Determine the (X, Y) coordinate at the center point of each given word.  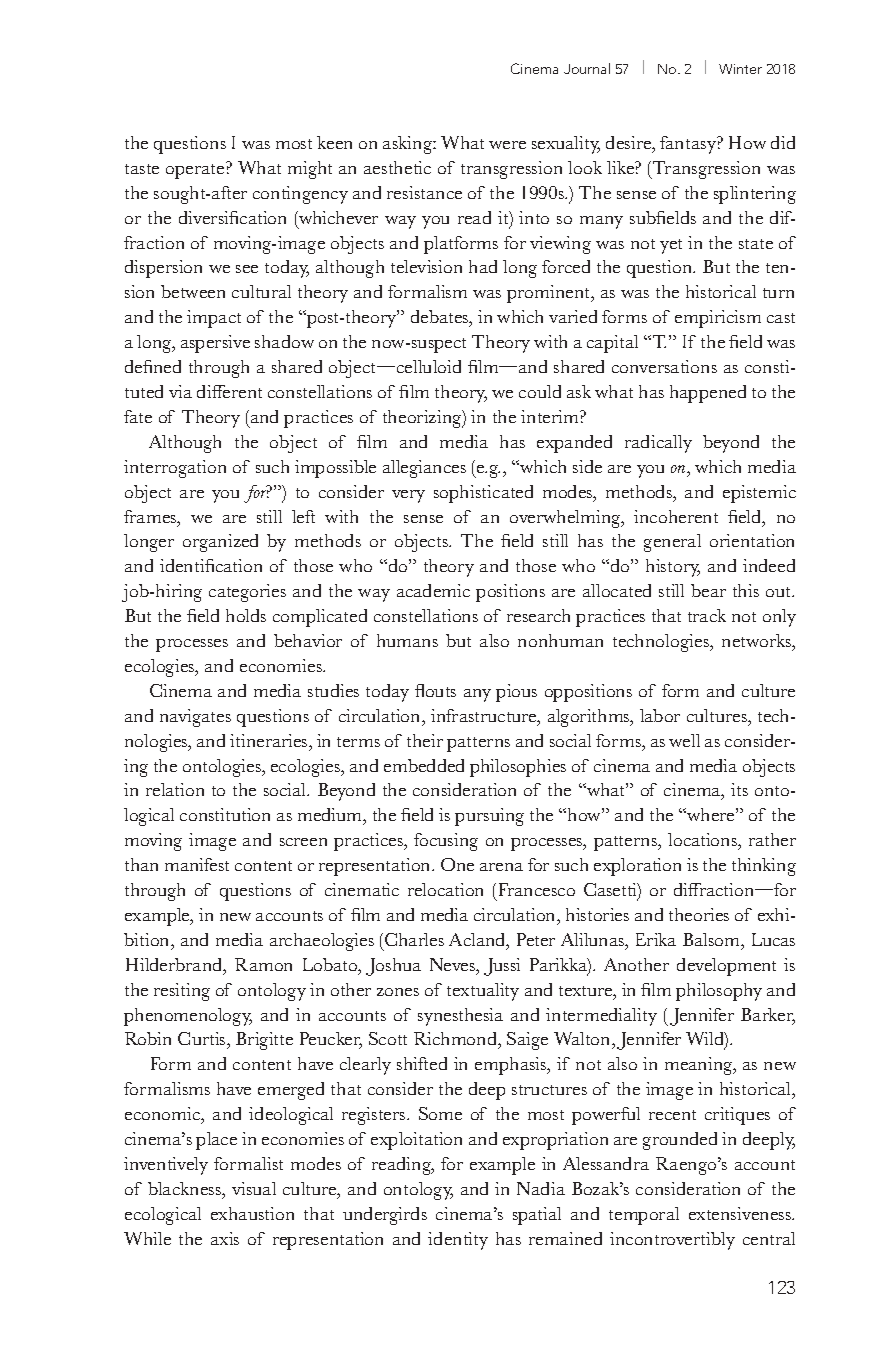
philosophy (719, 992)
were (507, 145)
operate (196, 170)
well (684, 740)
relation (175, 789)
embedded (424, 765)
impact (214, 319)
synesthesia (460, 1017)
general (672, 543)
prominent (550, 294)
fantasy (689, 145)
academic (433, 590)
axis (225, 1238)
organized (220, 543)
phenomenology (188, 1017)
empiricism (718, 319)
